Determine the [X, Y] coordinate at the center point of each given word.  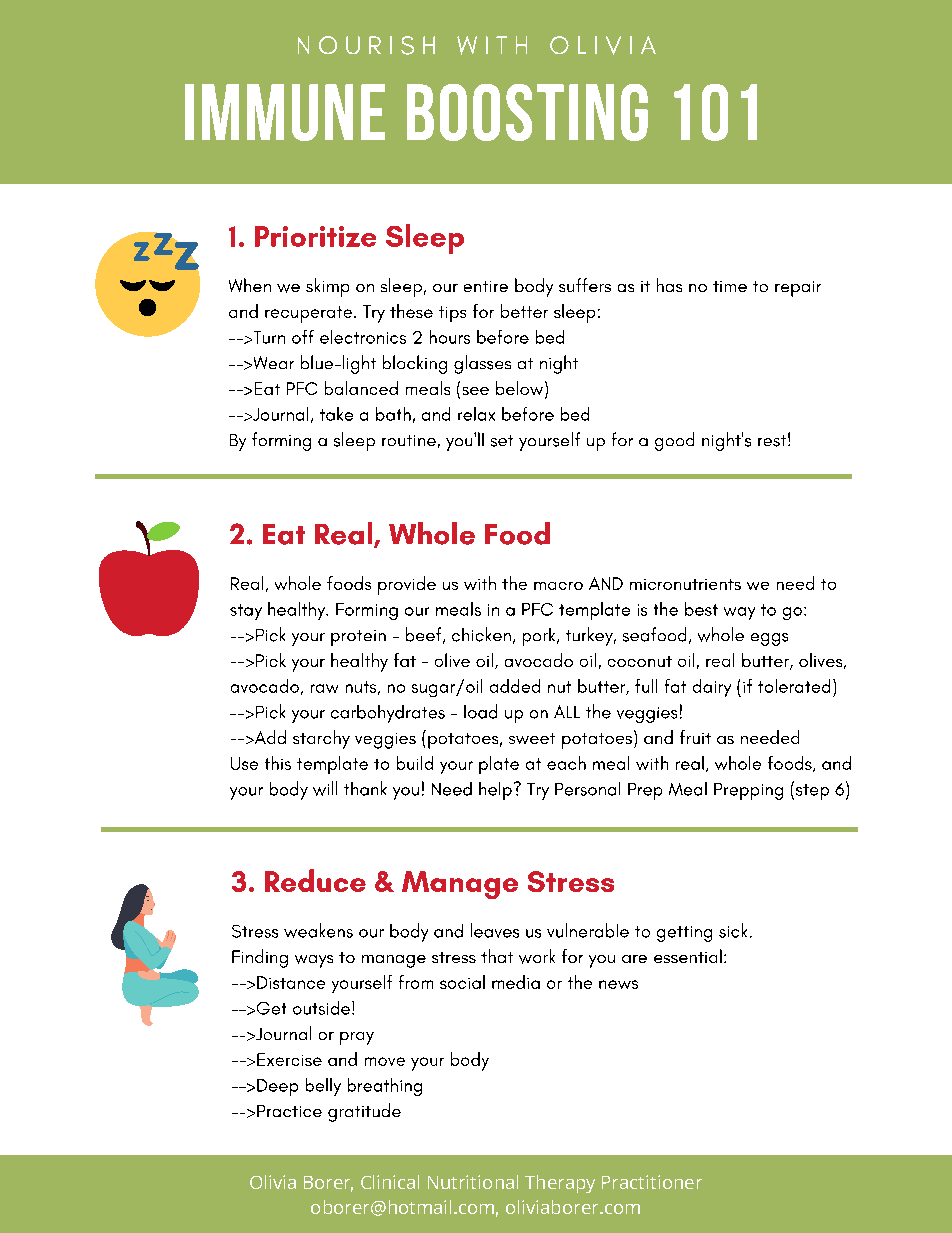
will [325, 788]
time [730, 286]
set [502, 441]
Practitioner [652, 1182]
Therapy [560, 1184]
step [811, 791]
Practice [289, 1111]
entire [486, 286]
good [674, 441]
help [495, 791]
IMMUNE [285, 112]
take [336, 414]
